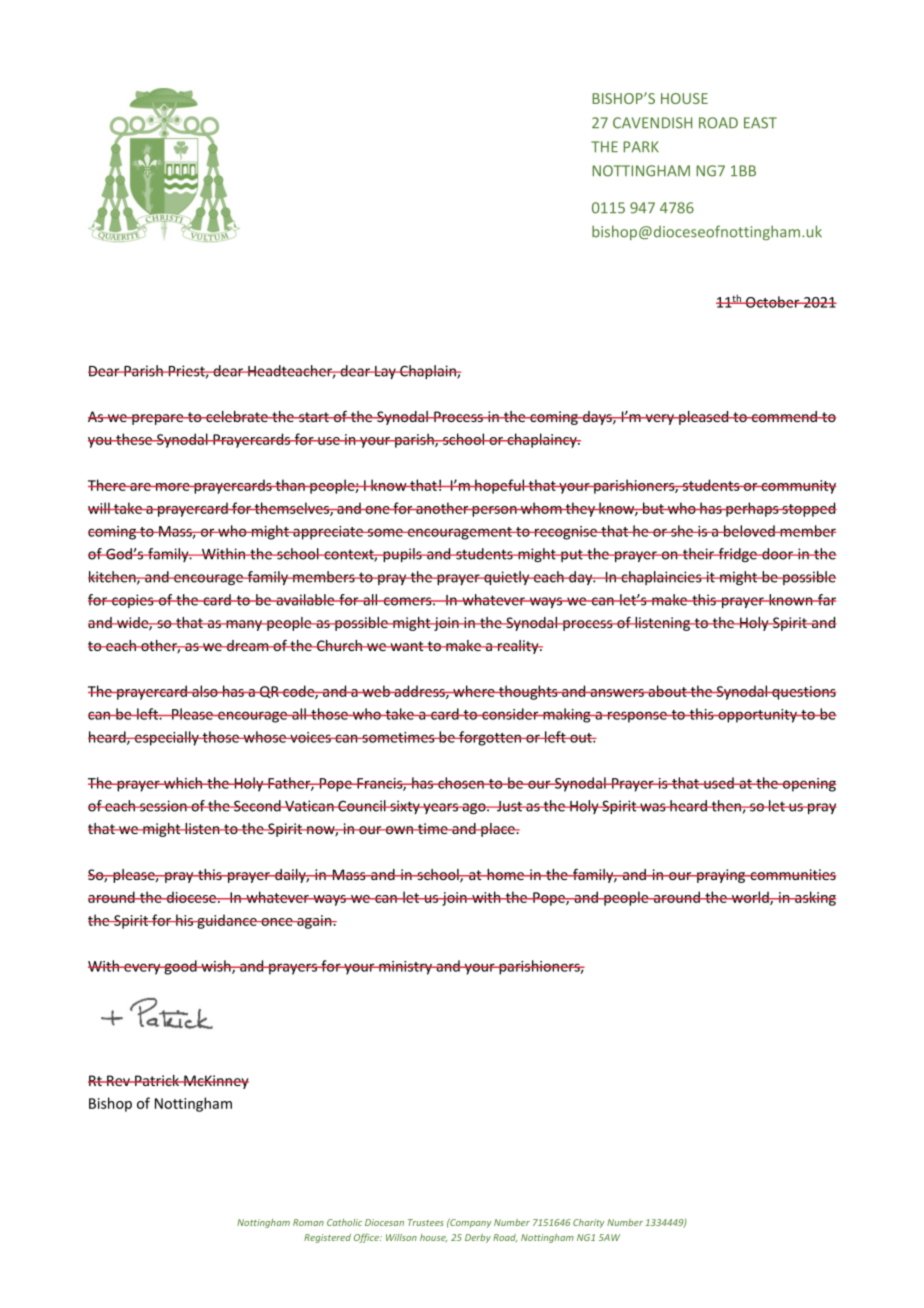 The image size is (924, 1308). What do you see at coordinates (406, 968) in the screenshot?
I see `ministry` at bounding box center [406, 968].
